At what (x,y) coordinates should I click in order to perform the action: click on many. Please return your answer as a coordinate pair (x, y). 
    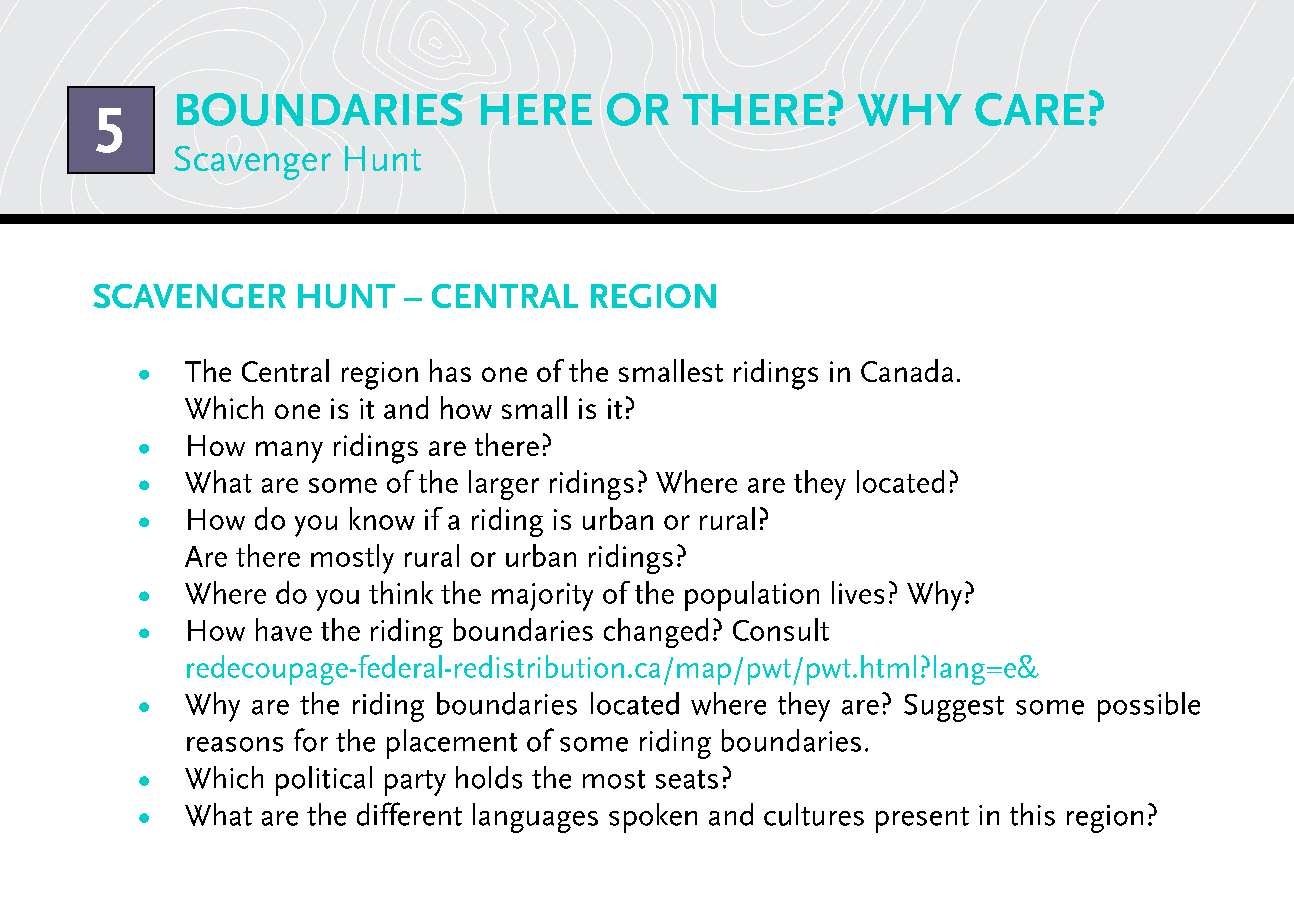
    Looking at the image, I should click on (289, 452).
